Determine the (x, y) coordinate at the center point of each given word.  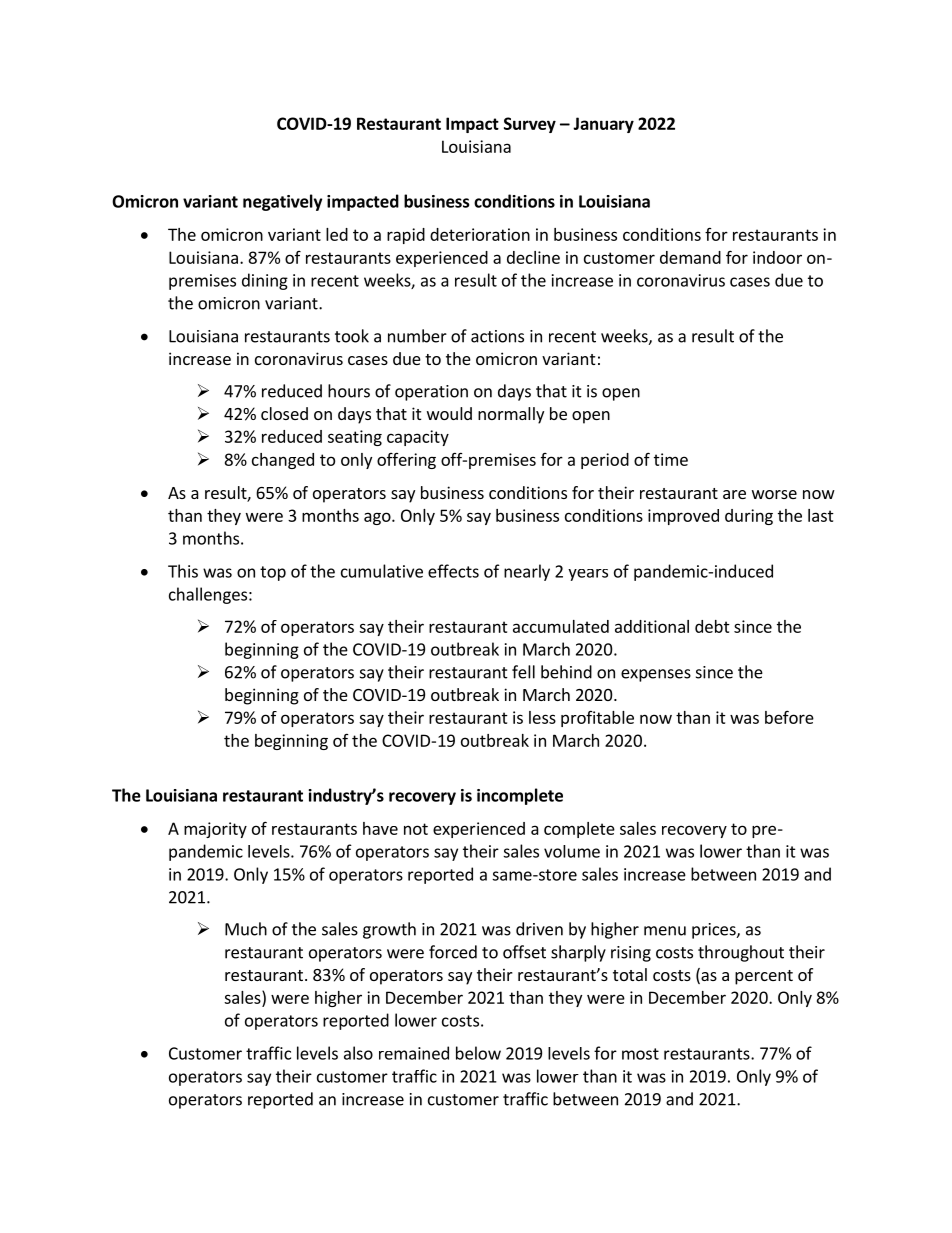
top (273, 573)
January (603, 125)
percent (764, 977)
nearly (527, 572)
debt (712, 626)
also (358, 1053)
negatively (282, 202)
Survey (530, 125)
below (478, 1053)
